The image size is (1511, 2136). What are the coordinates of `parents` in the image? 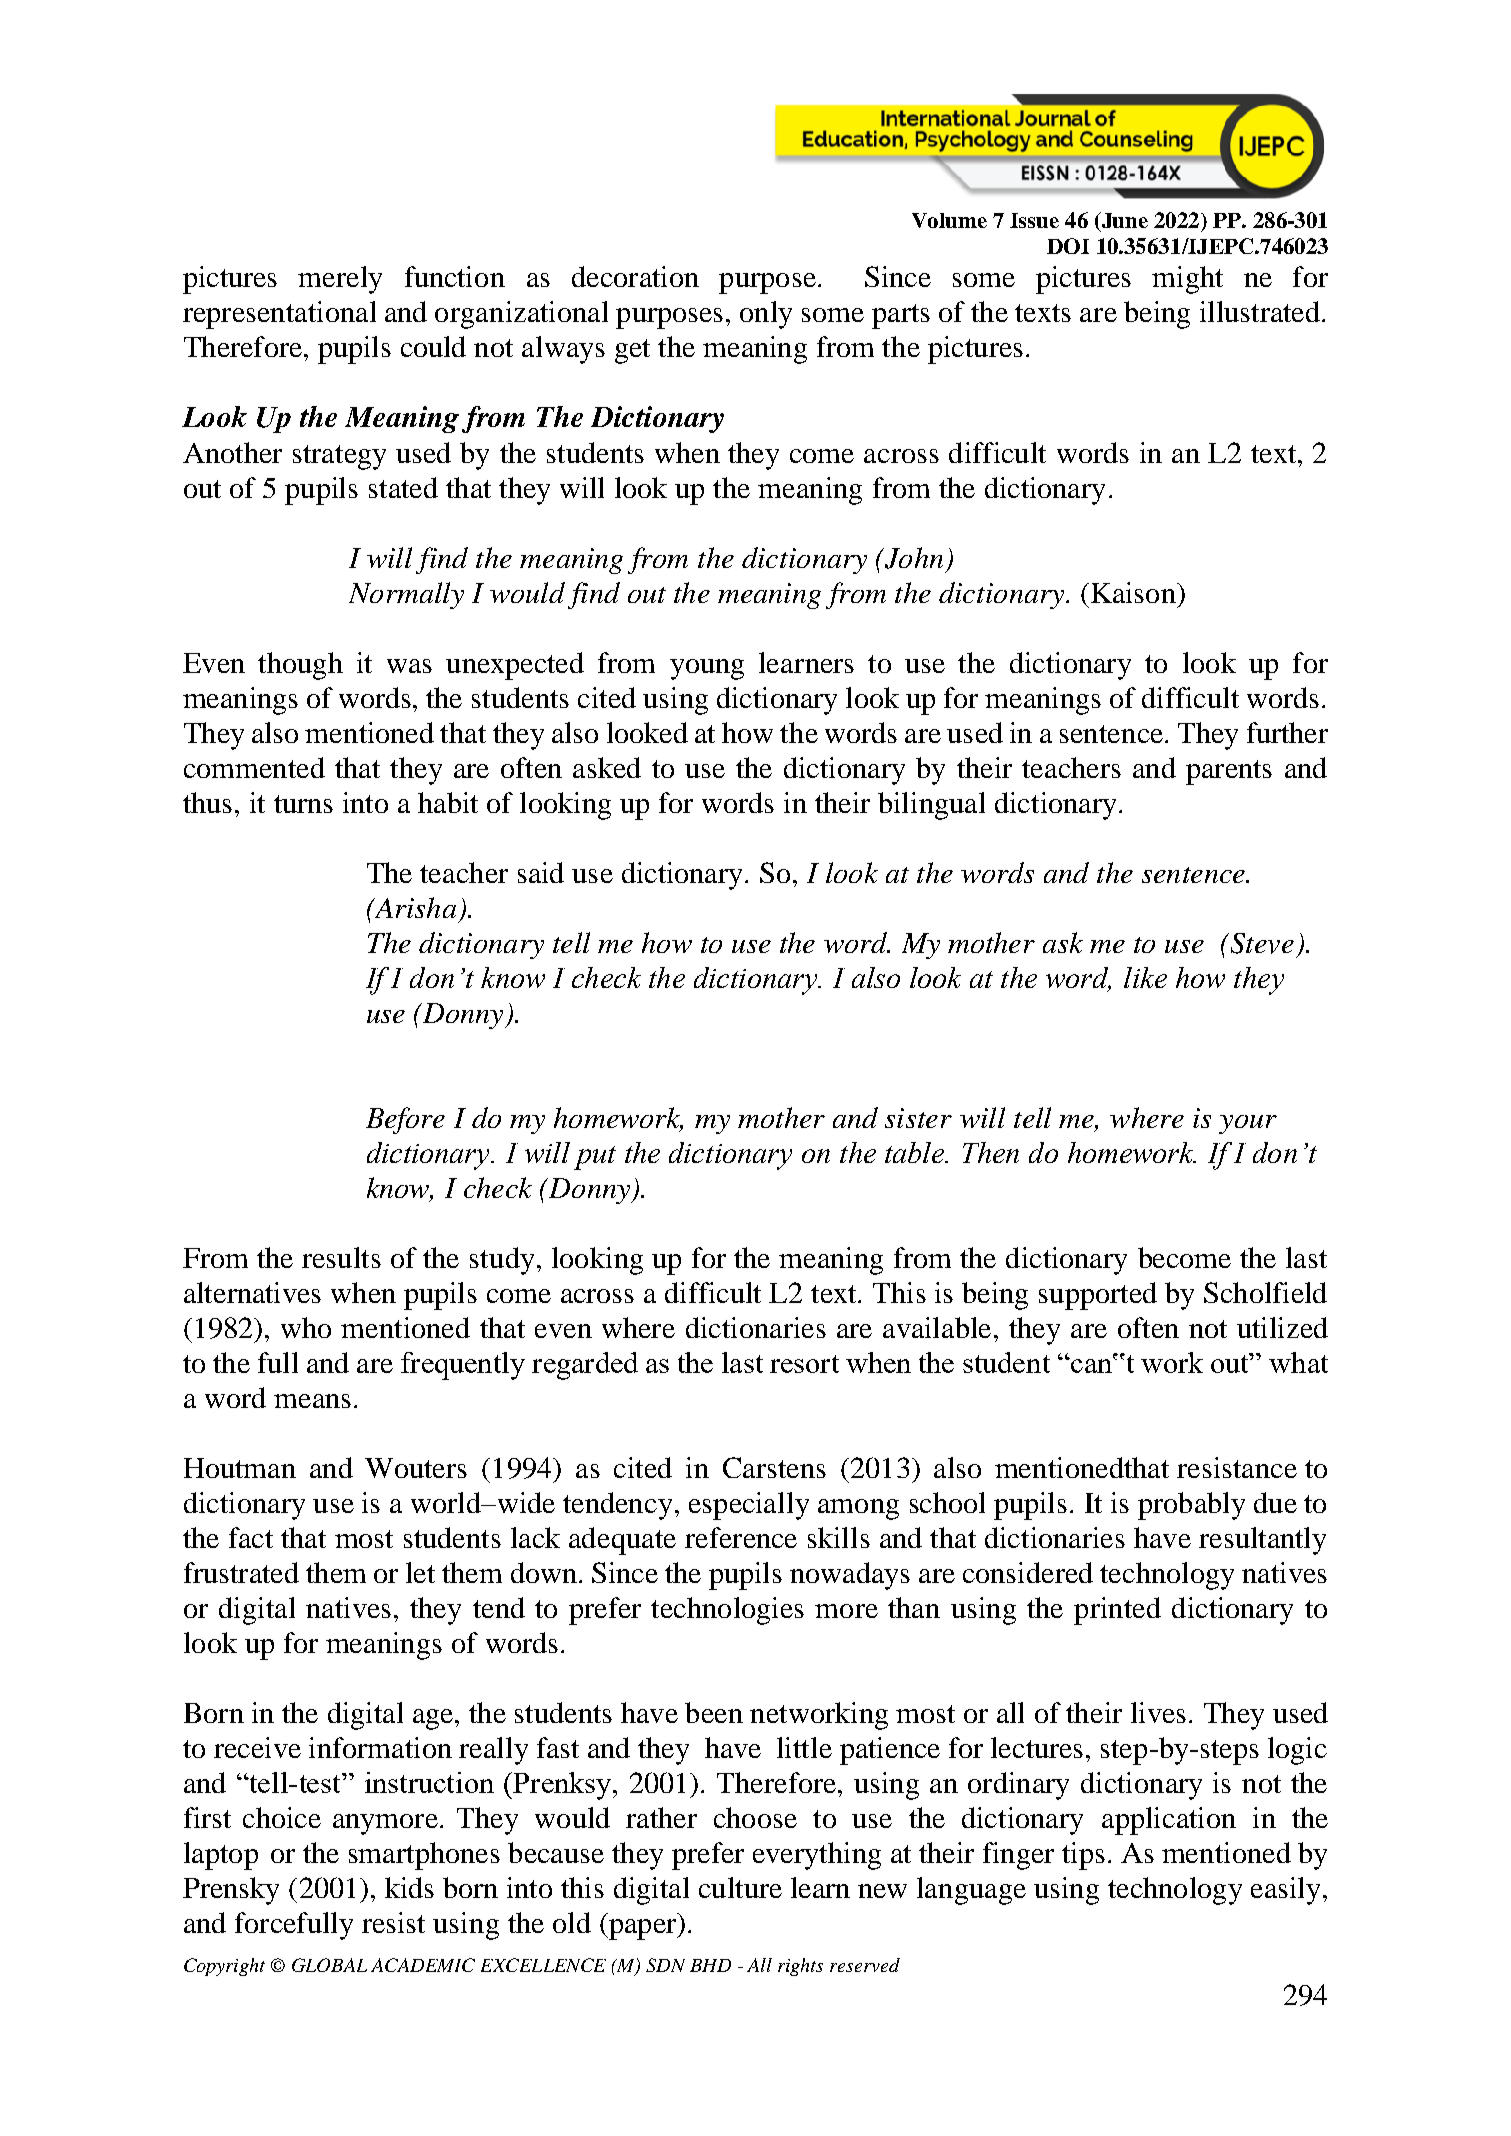 It's located at (1229, 772).
